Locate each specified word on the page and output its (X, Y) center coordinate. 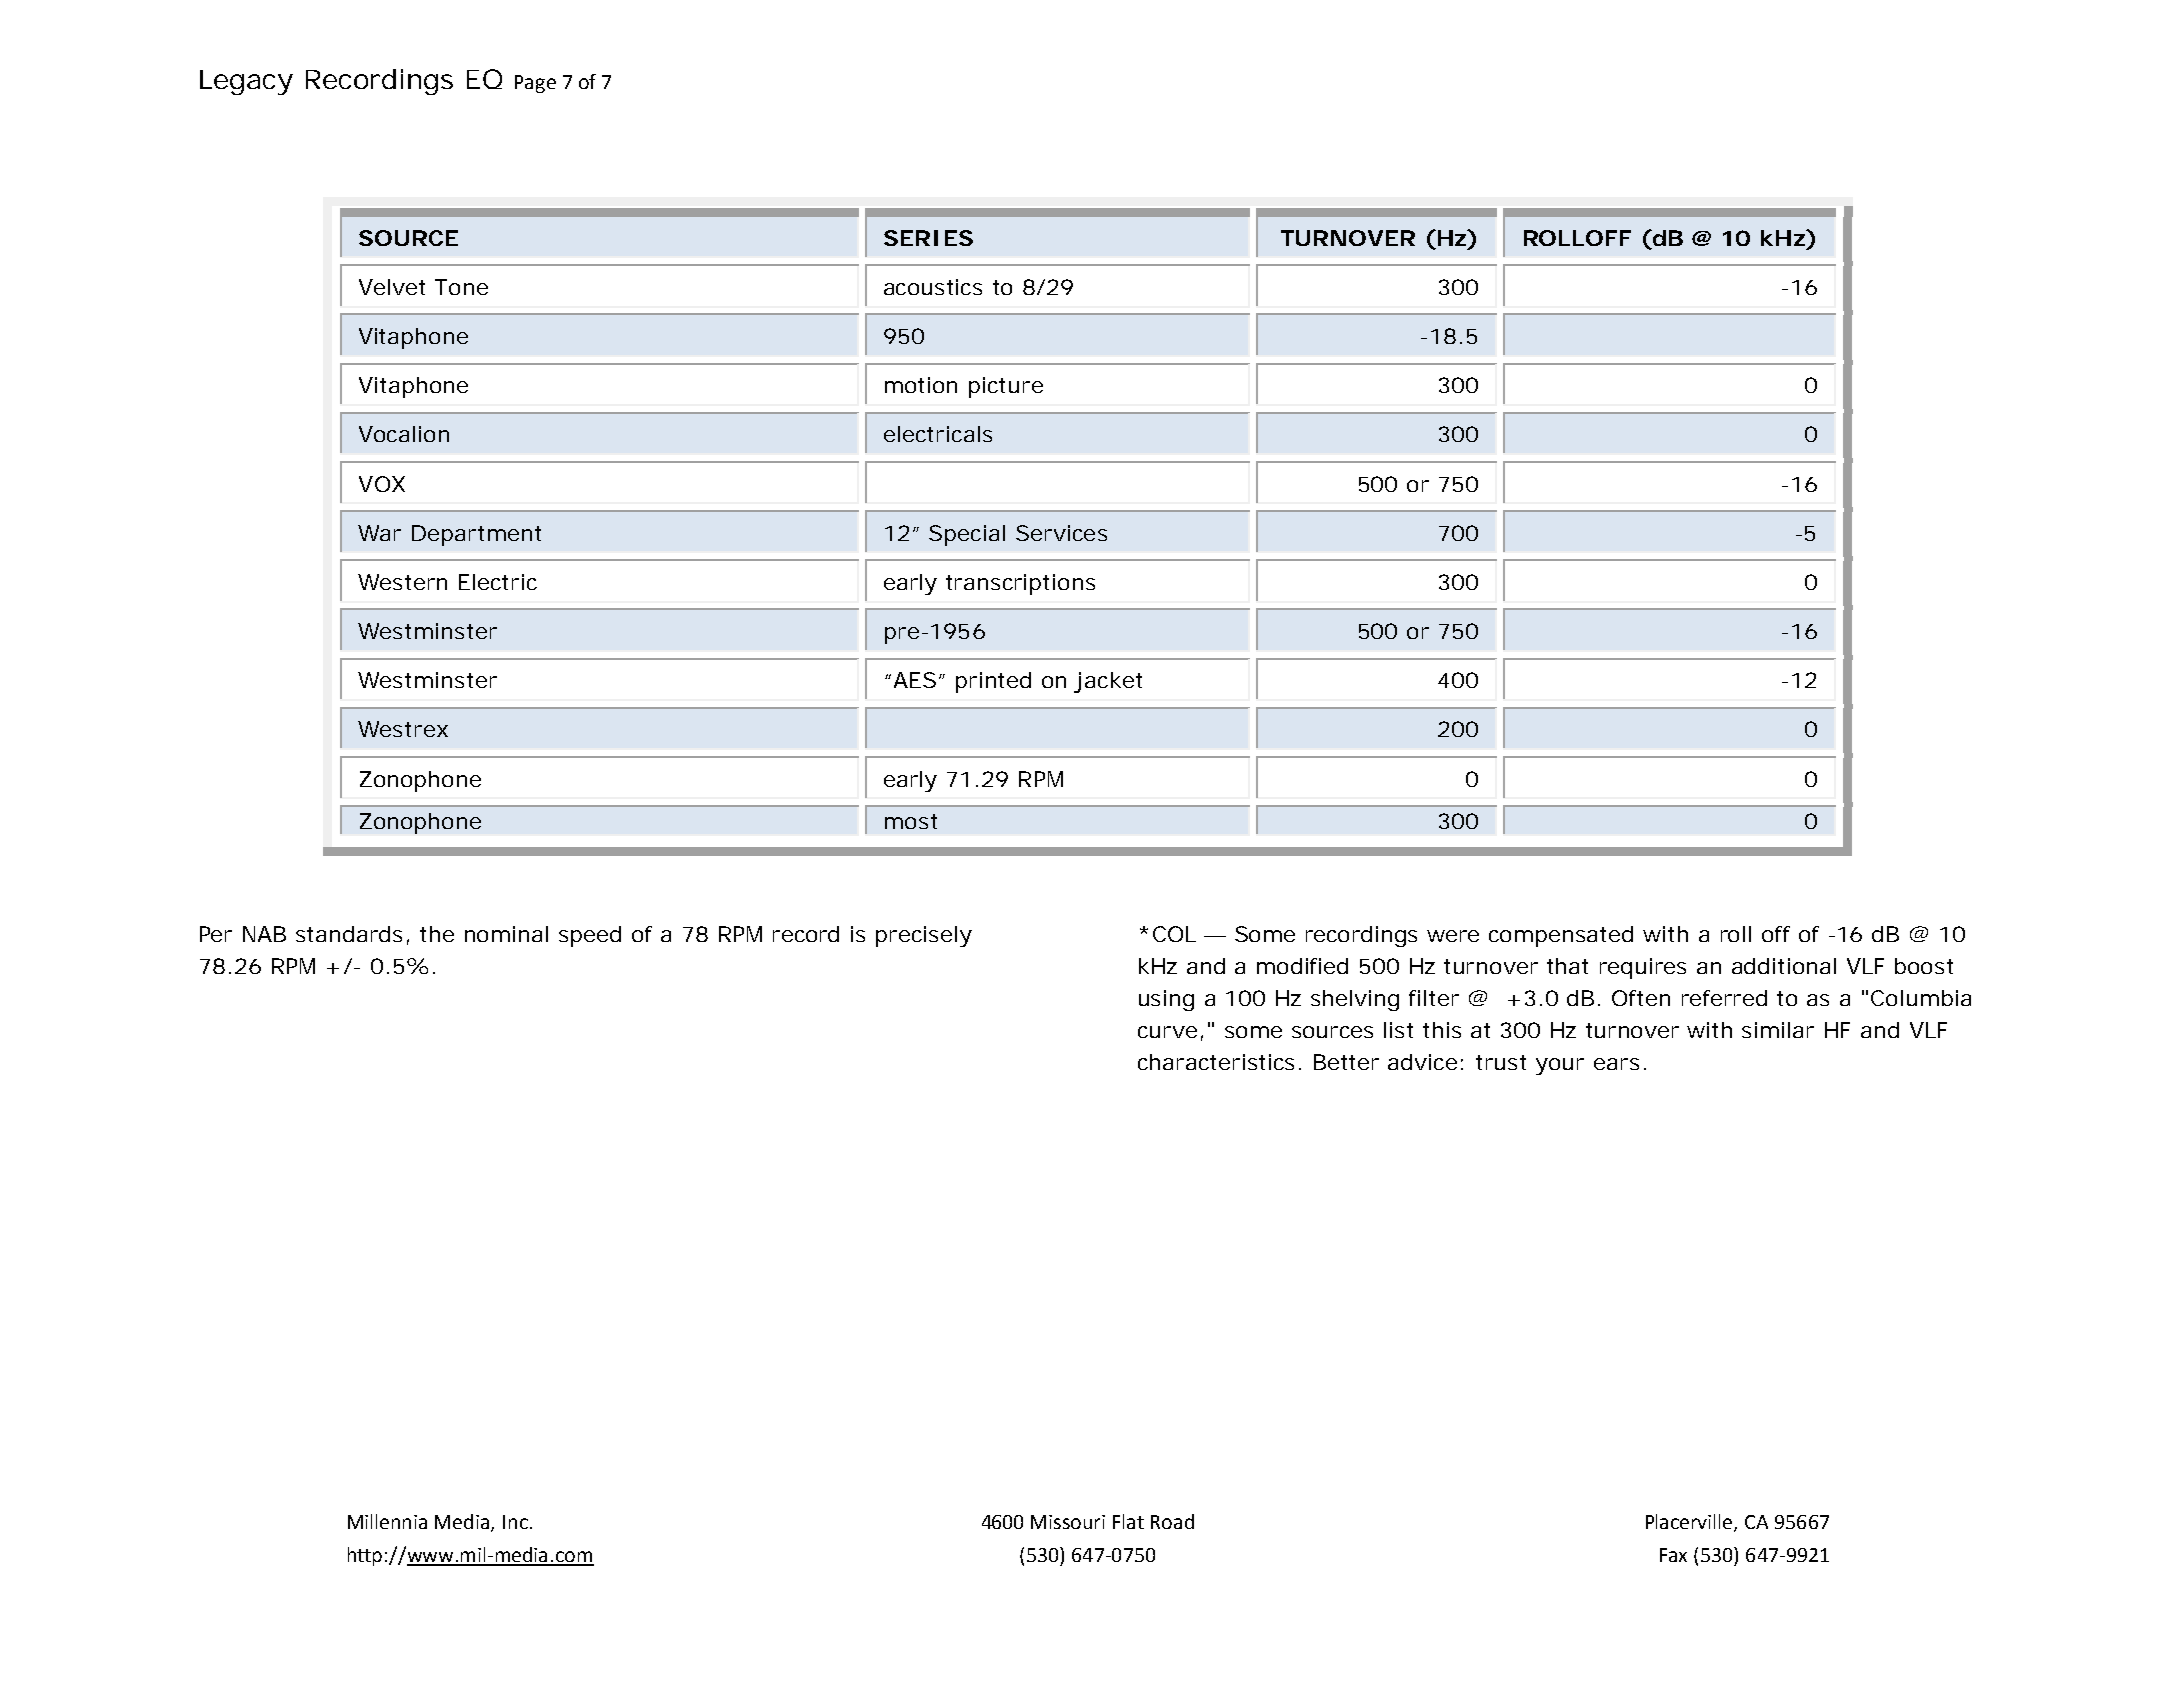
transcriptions (1020, 584)
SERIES (928, 238)
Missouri (1068, 1522)
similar (1778, 1030)
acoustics (933, 287)
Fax (1673, 1555)
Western (402, 582)
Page (535, 84)
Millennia (387, 1521)
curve (1167, 1032)
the (437, 934)
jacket (1108, 682)
